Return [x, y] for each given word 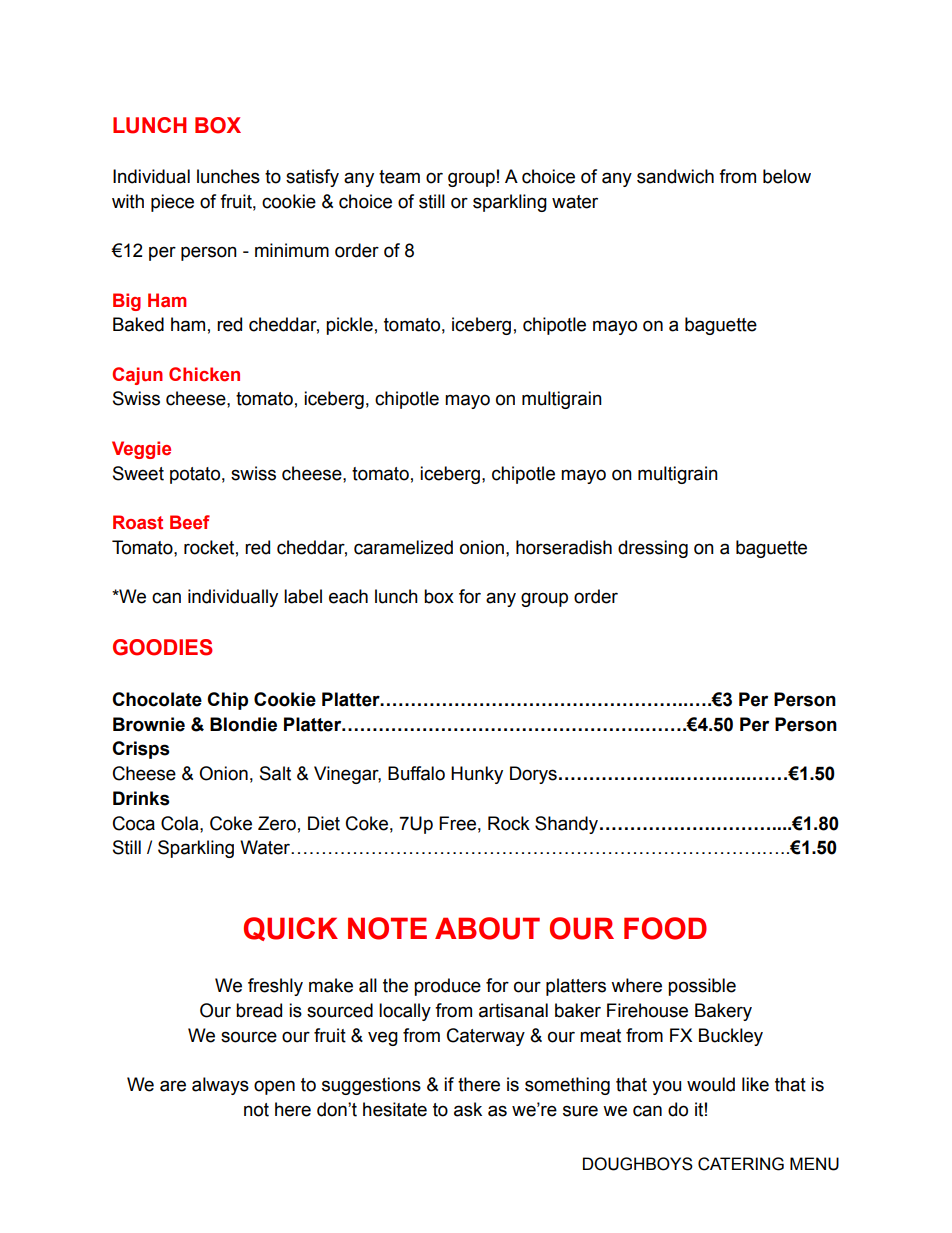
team [399, 177]
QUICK [291, 929]
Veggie [141, 450]
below [787, 176]
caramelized [403, 547]
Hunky [477, 775]
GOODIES [163, 647]
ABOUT [487, 928]
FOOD [665, 928]
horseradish [564, 547]
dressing [653, 549]
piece [172, 203]
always [220, 1086]
